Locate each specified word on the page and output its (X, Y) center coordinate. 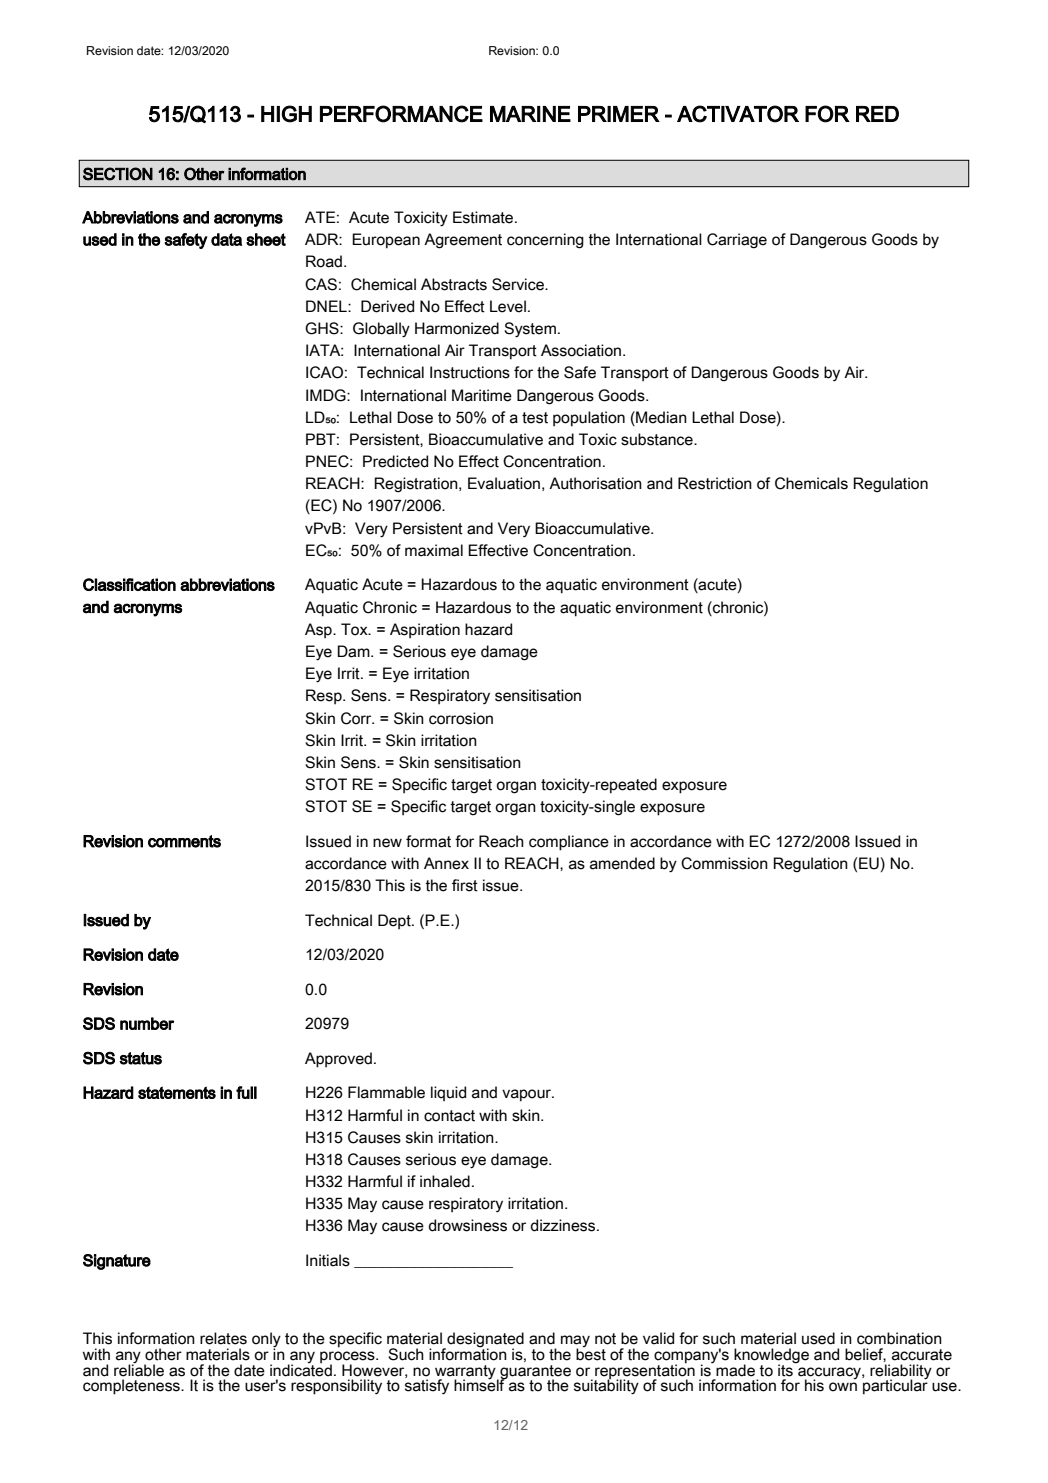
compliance (569, 843)
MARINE (530, 114)
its (786, 1369)
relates (223, 1338)
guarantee (534, 1373)
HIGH (286, 114)
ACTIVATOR (738, 114)
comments (184, 841)
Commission (724, 863)
